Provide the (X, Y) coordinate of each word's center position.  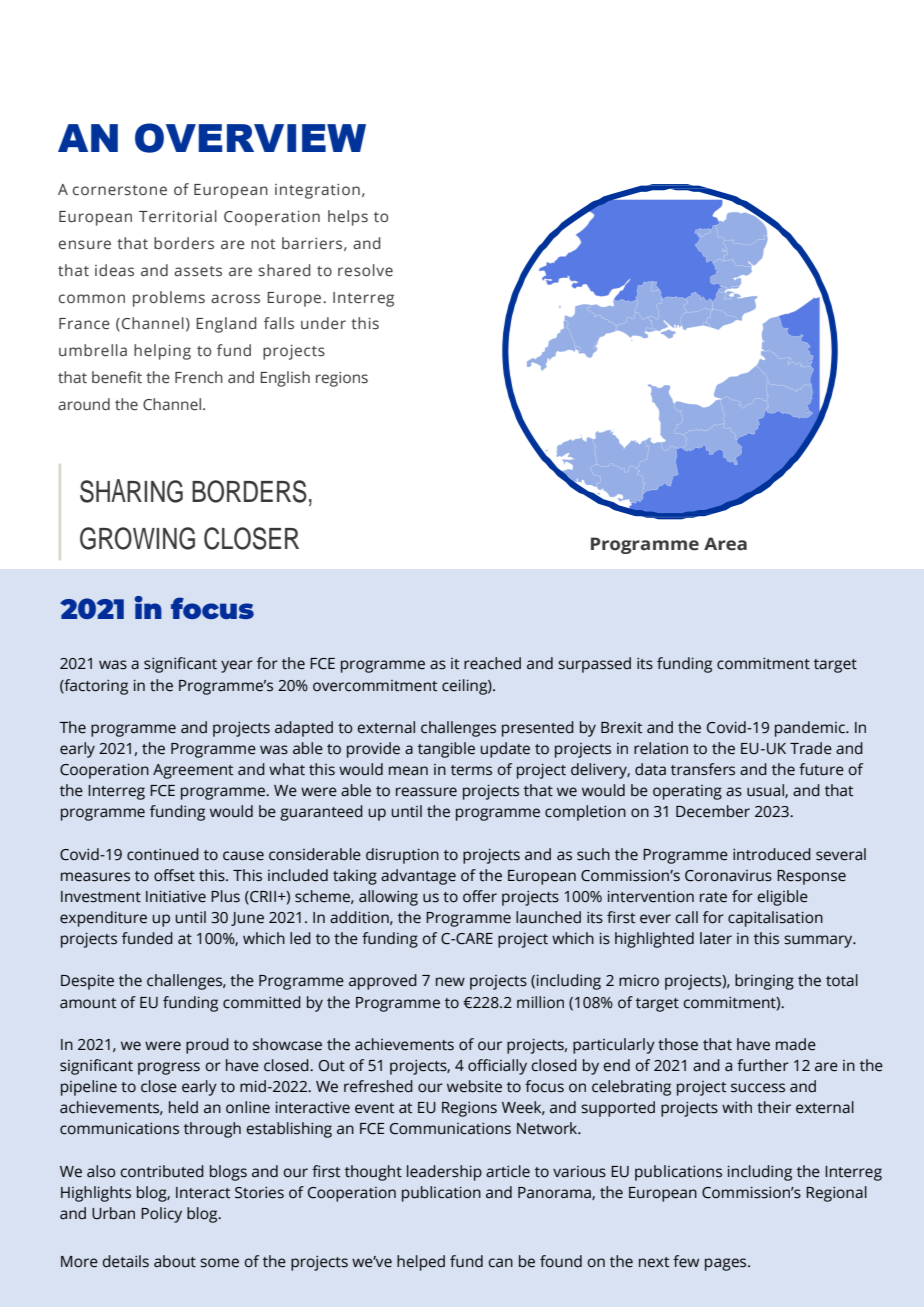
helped (421, 1263)
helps (348, 218)
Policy (161, 1215)
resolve (365, 270)
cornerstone (120, 190)
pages (727, 1264)
